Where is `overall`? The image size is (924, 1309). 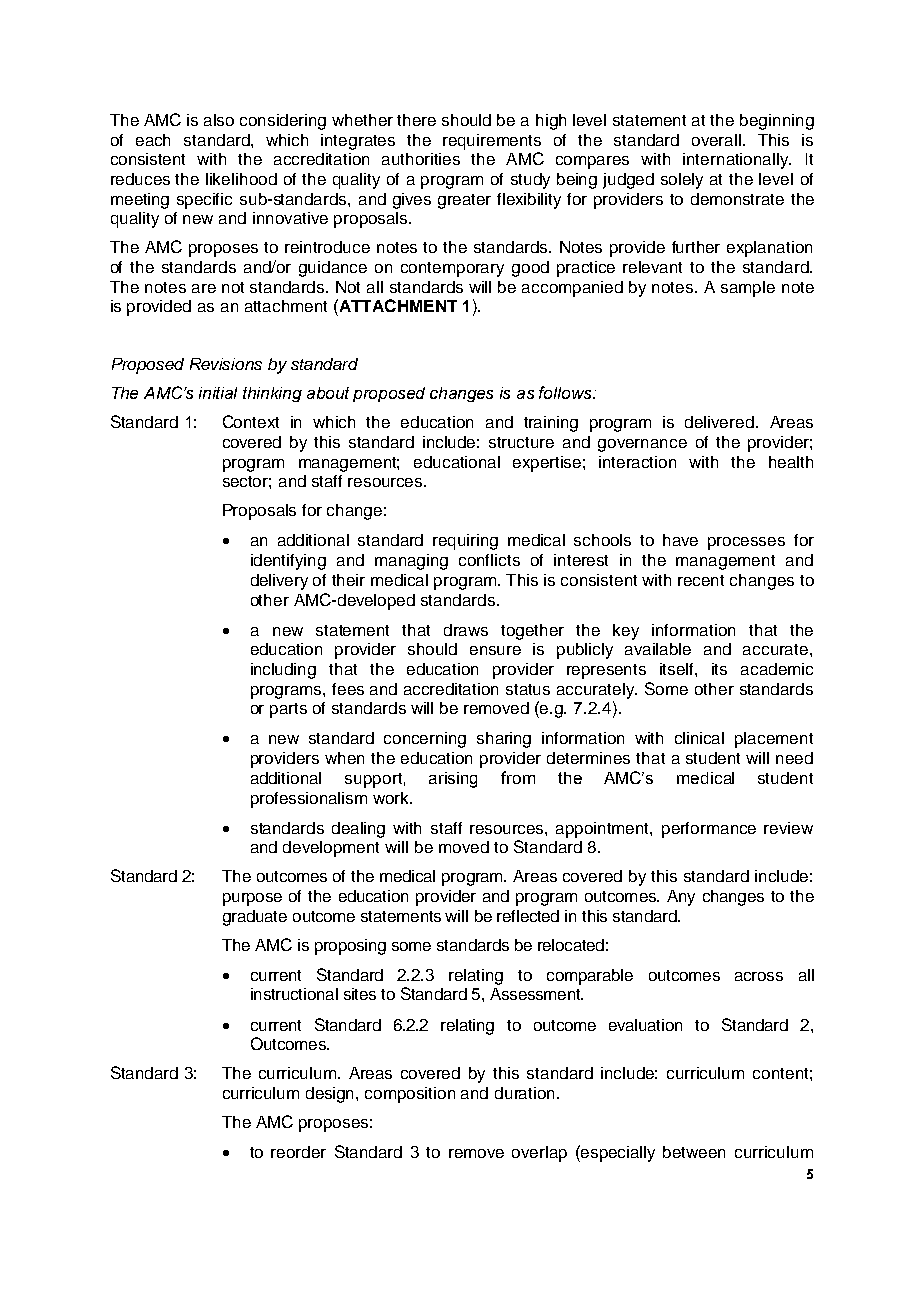 overall is located at coordinates (716, 140).
